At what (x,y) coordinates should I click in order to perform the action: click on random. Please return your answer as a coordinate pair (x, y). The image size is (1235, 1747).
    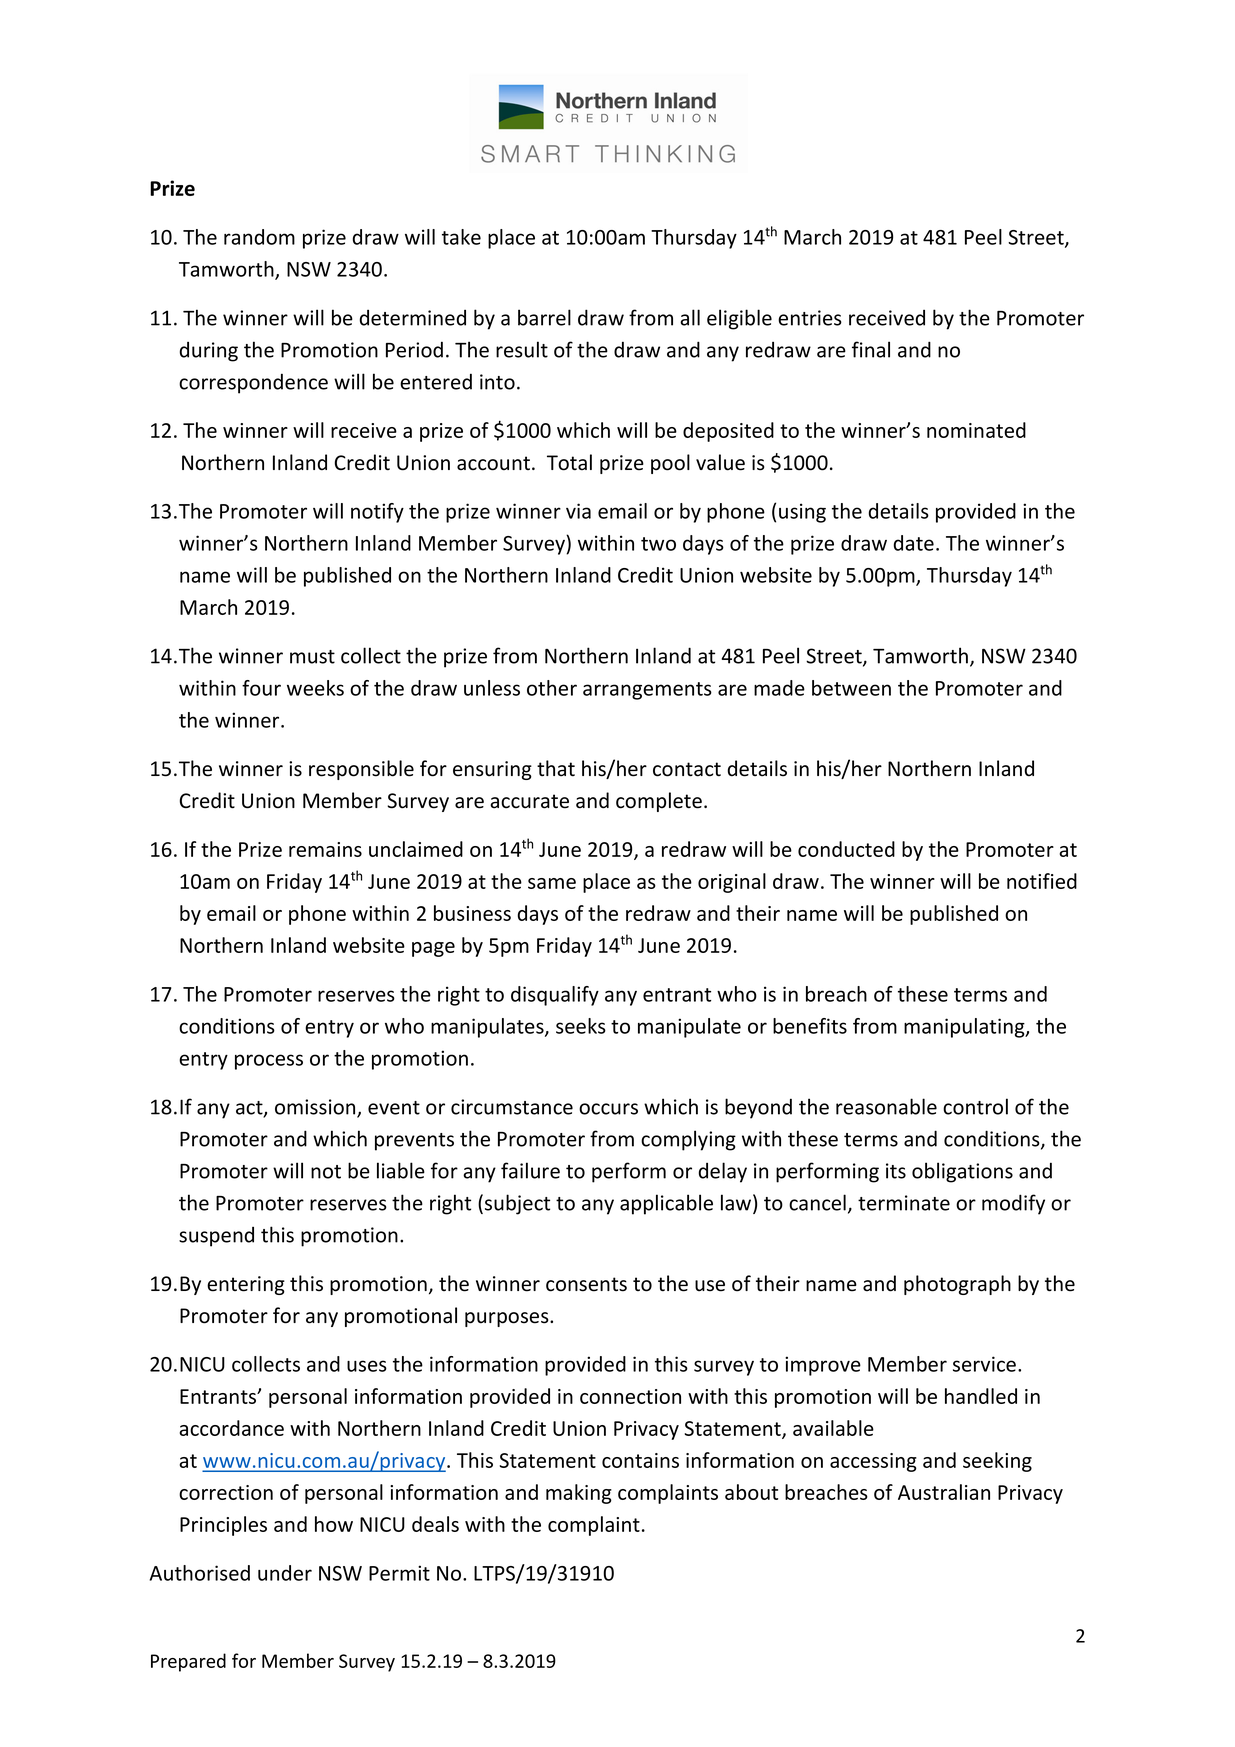
    Looking at the image, I should click on (259, 237).
